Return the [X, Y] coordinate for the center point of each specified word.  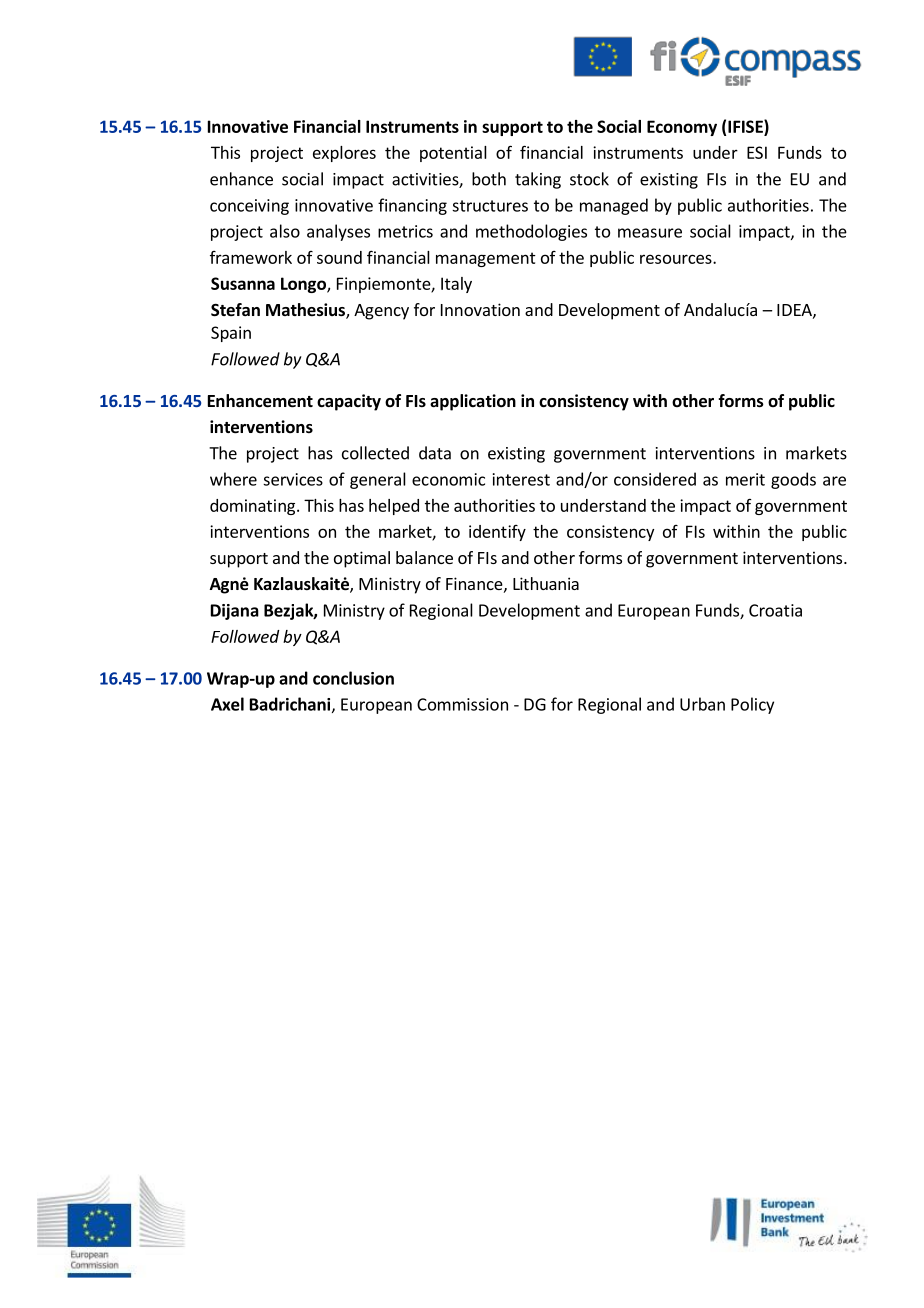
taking [538, 180]
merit [745, 479]
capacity [349, 402]
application [473, 402]
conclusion [353, 678]
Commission [462, 704]
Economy [682, 128]
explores [344, 154]
